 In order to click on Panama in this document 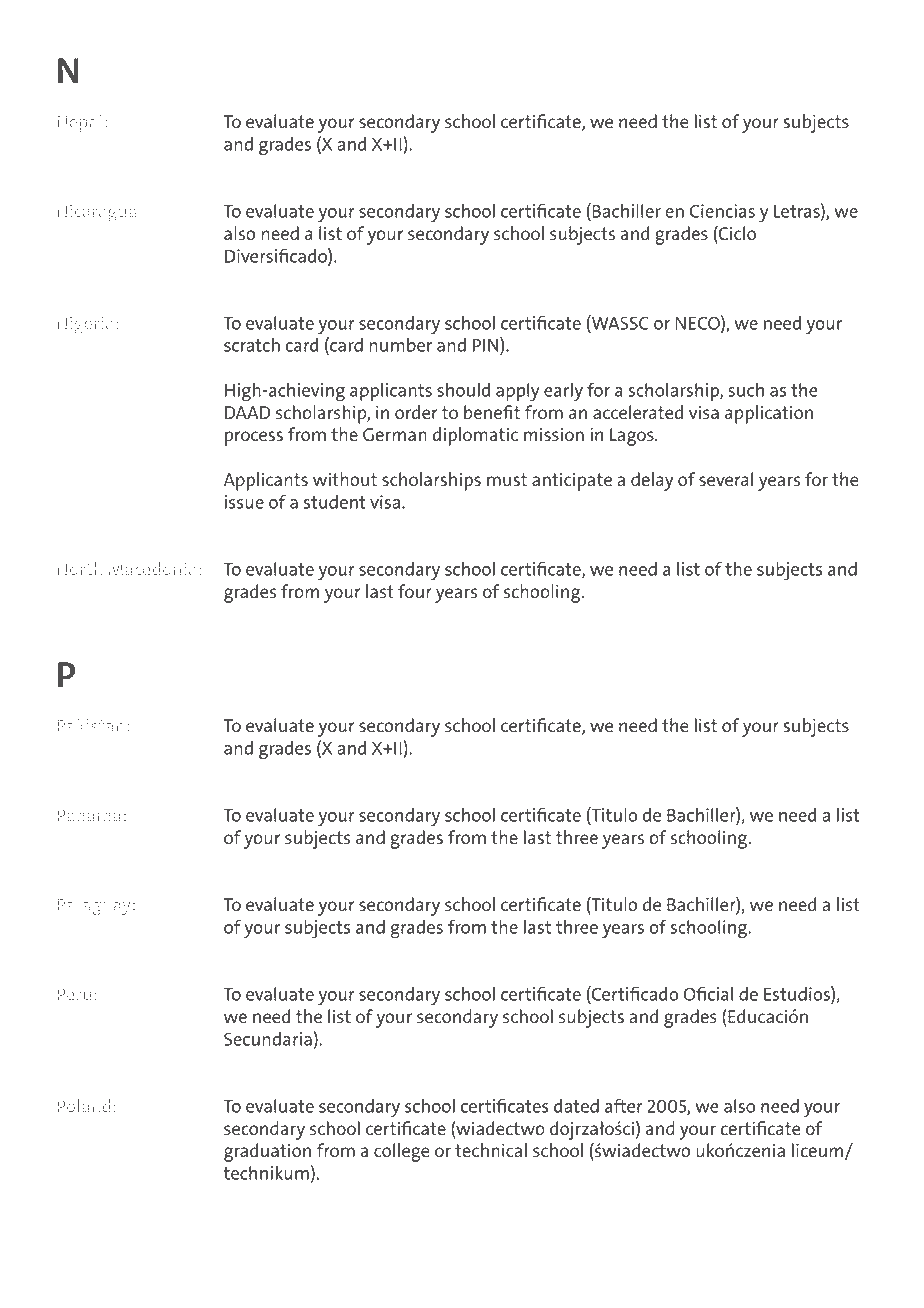, I will do `click(89, 815)`.
